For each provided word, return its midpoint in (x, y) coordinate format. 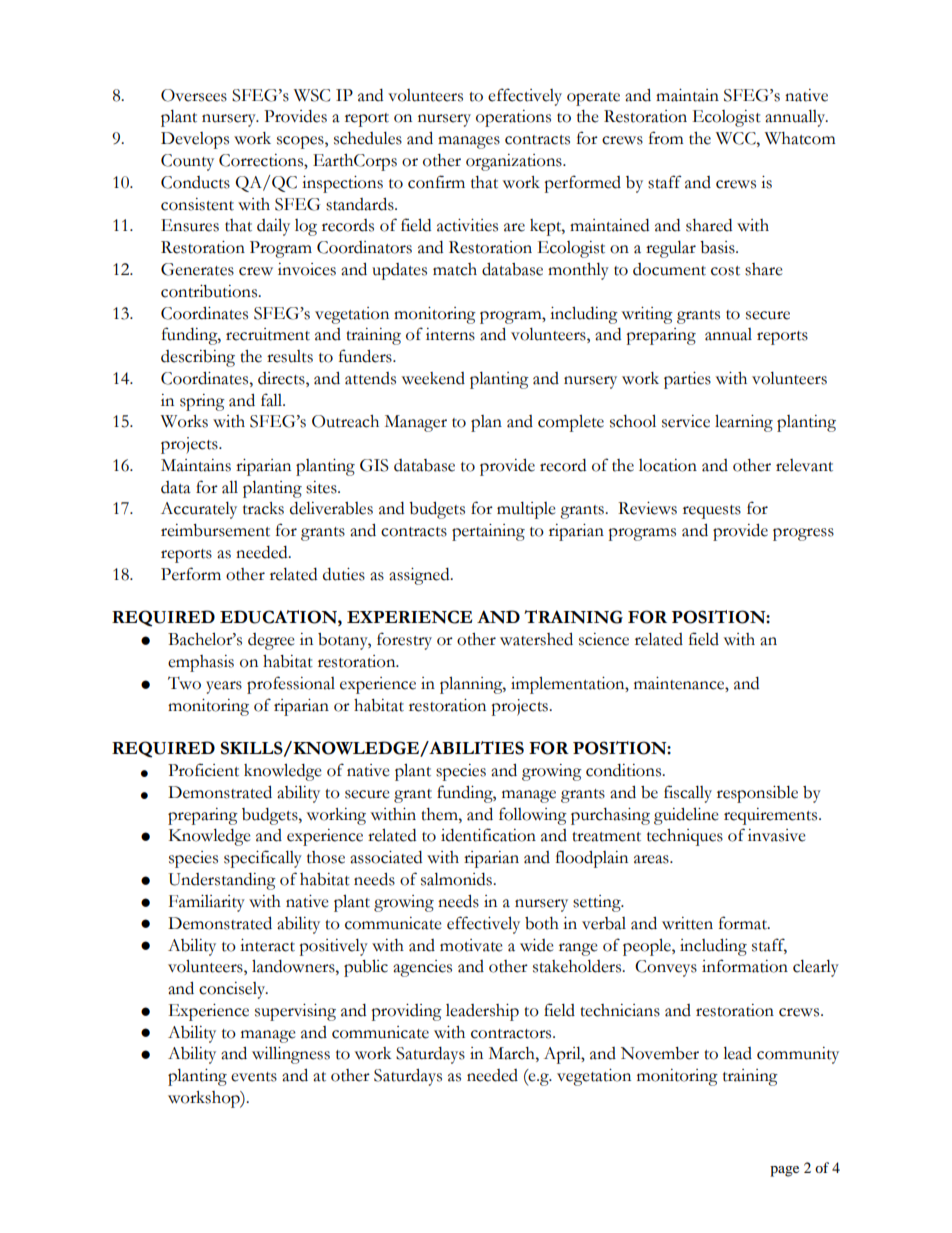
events (254, 1077)
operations (513, 118)
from (666, 138)
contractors (512, 1034)
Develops (195, 140)
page (784, 1171)
